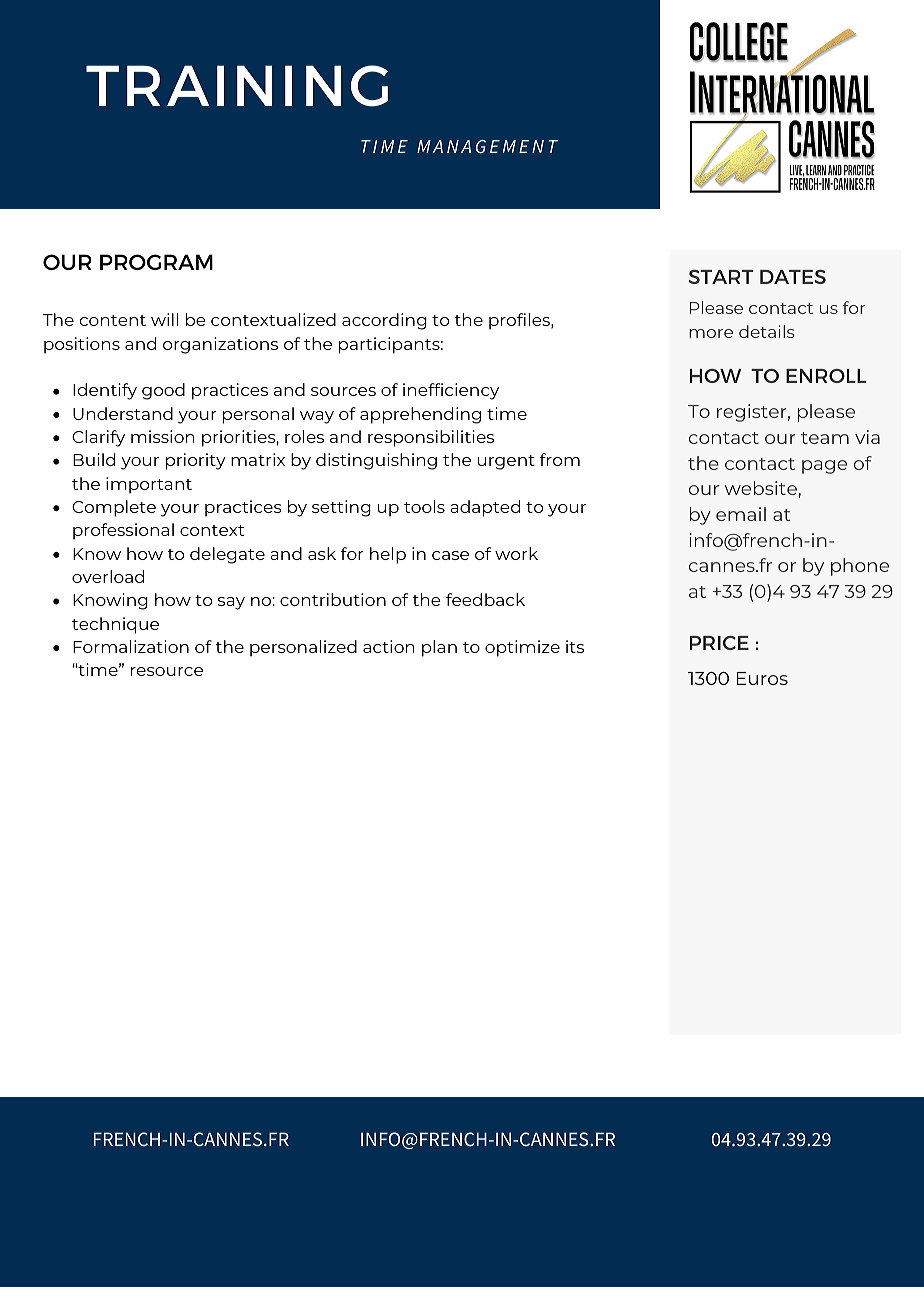 The height and width of the image is (1308, 924). Describe the element at coordinates (163, 391) in the image. I see `good` at that location.
